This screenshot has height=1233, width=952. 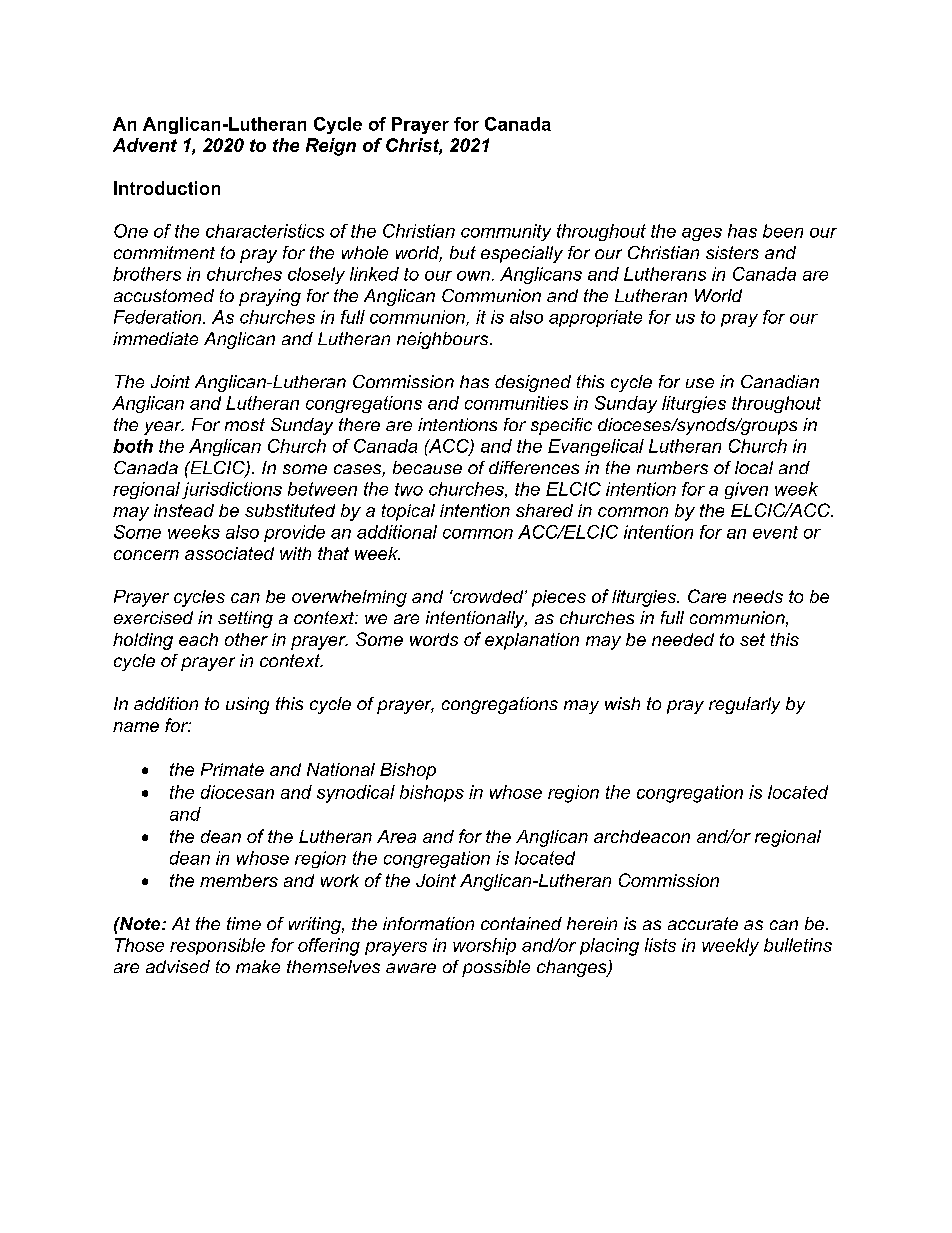 What do you see at coordinates (744, 705) in the screenshot?
I see `regularly` at bounding box center [744, 705].
